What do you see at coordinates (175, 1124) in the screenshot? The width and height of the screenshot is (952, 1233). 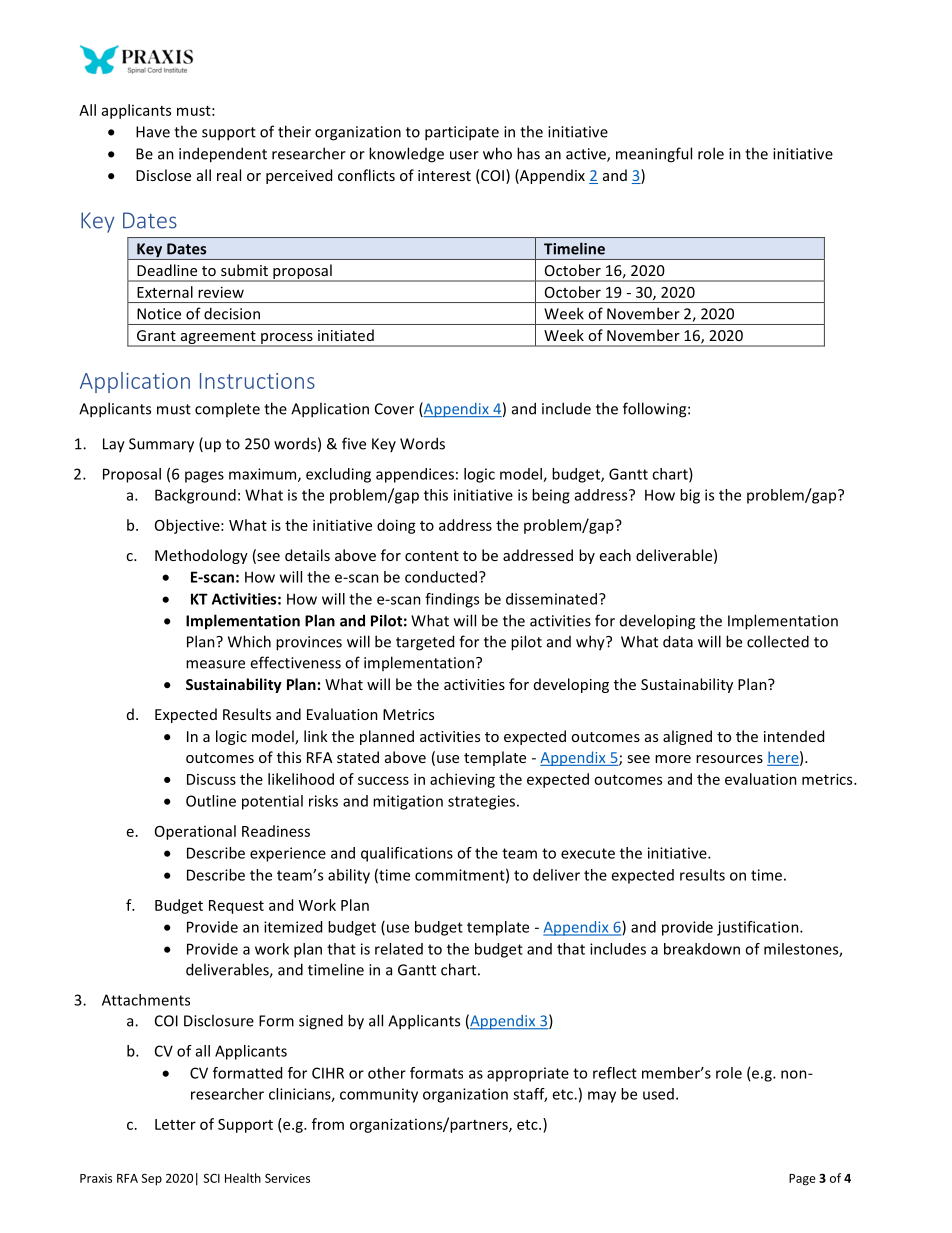 I see `Letter` at bounding box center [175, 1124].
